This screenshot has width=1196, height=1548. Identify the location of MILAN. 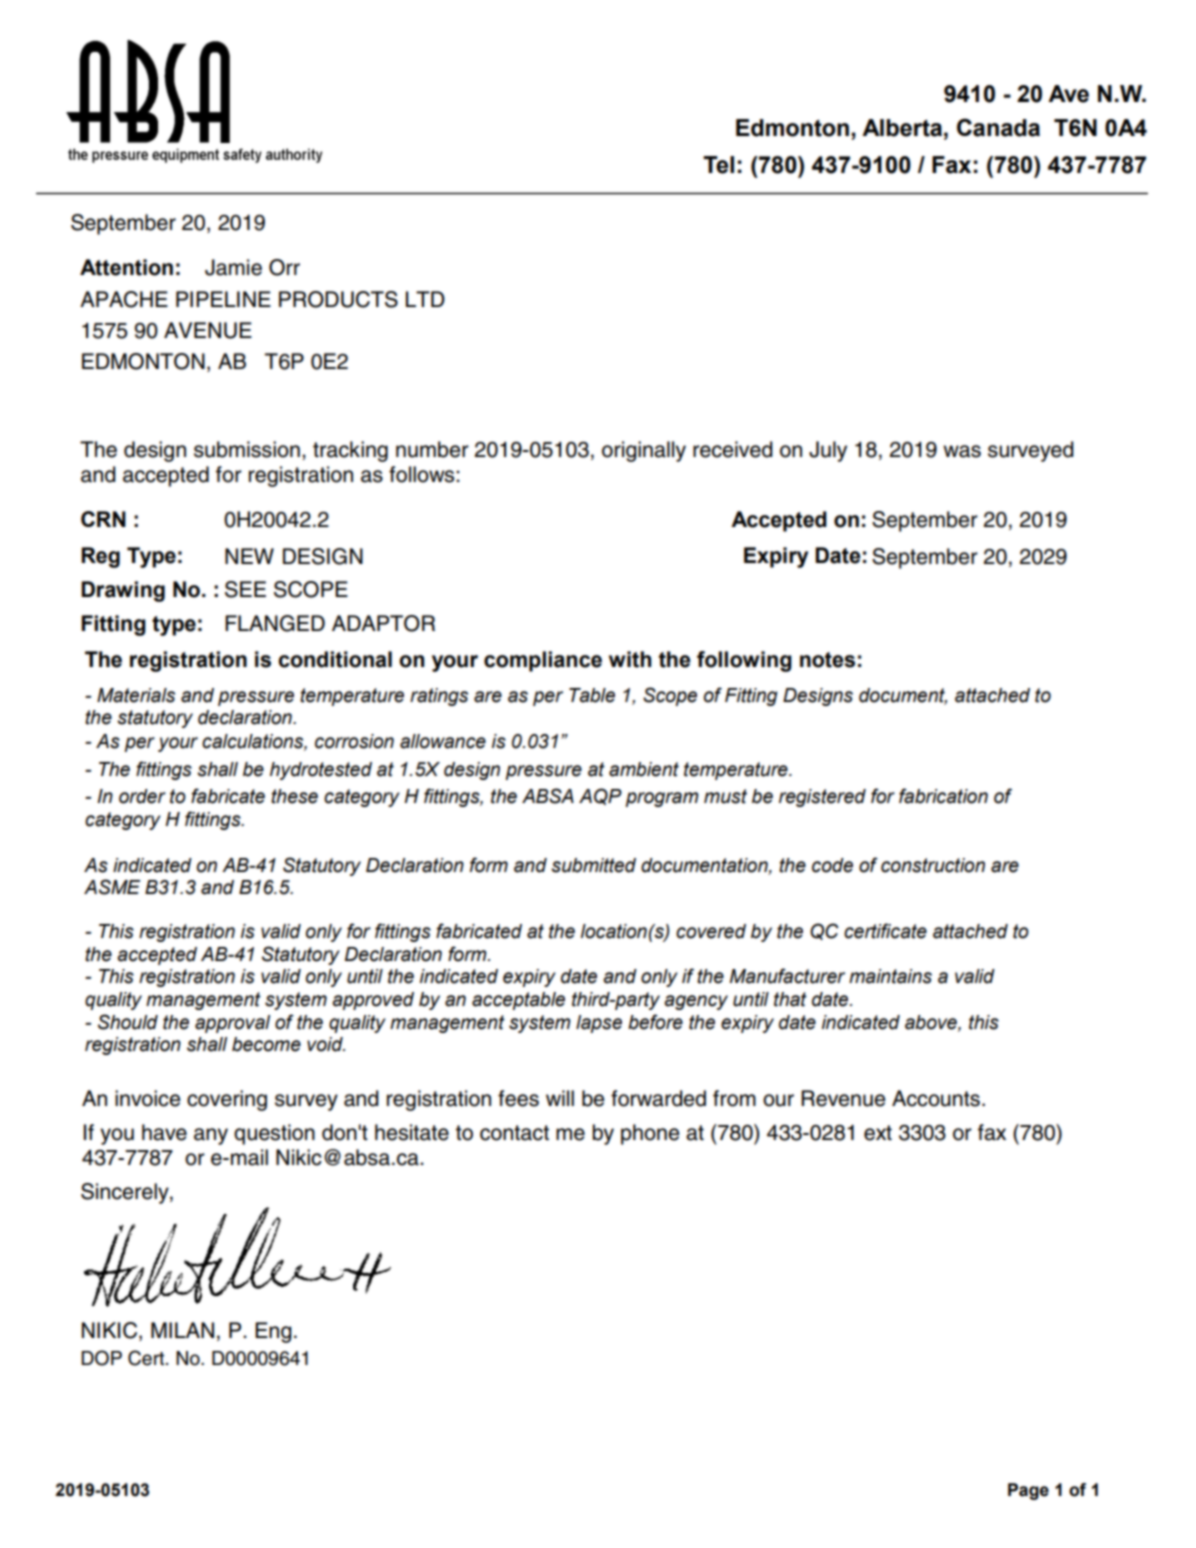
(182, 1330).
